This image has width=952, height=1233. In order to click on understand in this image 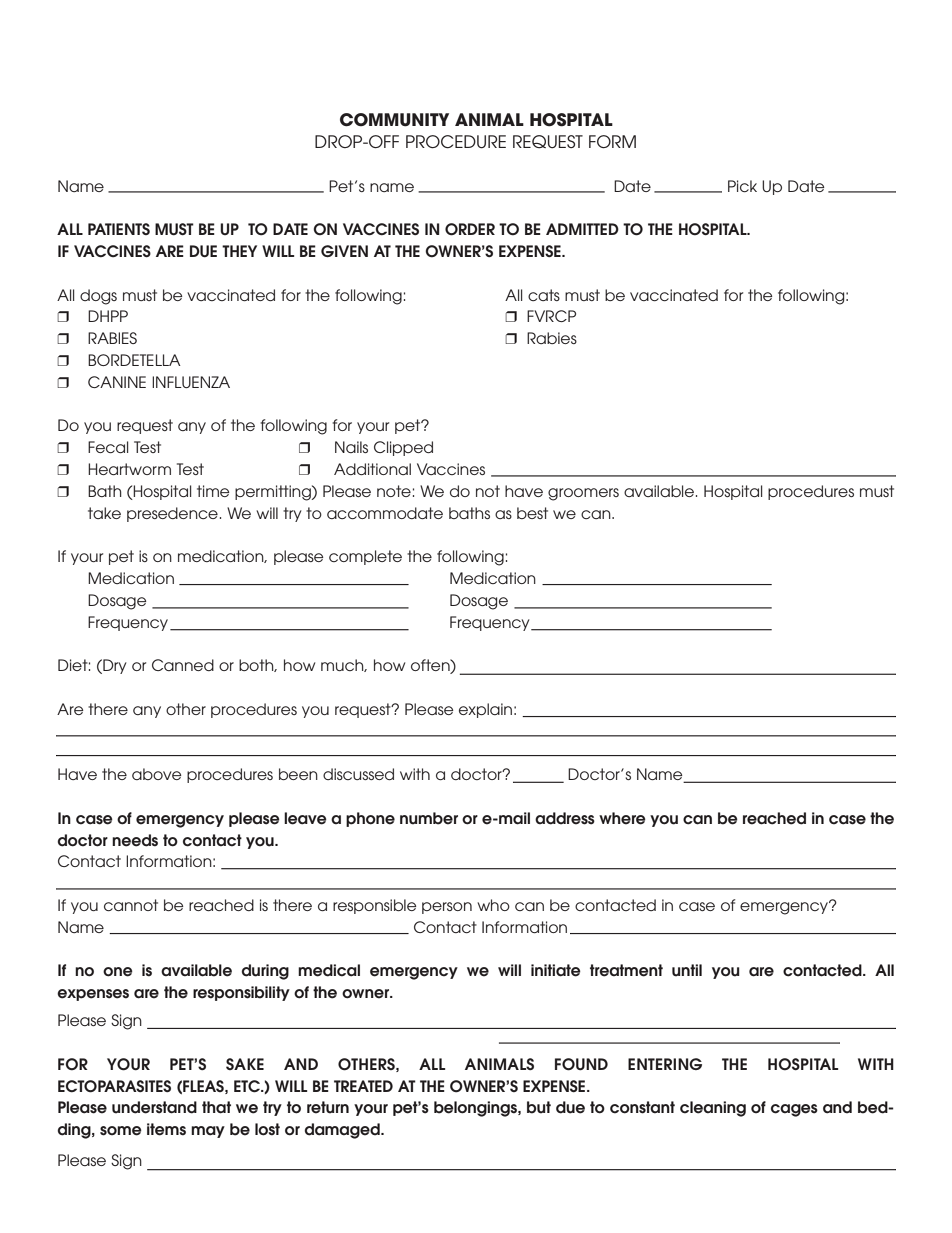, I will do `click(154, 1107)`.
